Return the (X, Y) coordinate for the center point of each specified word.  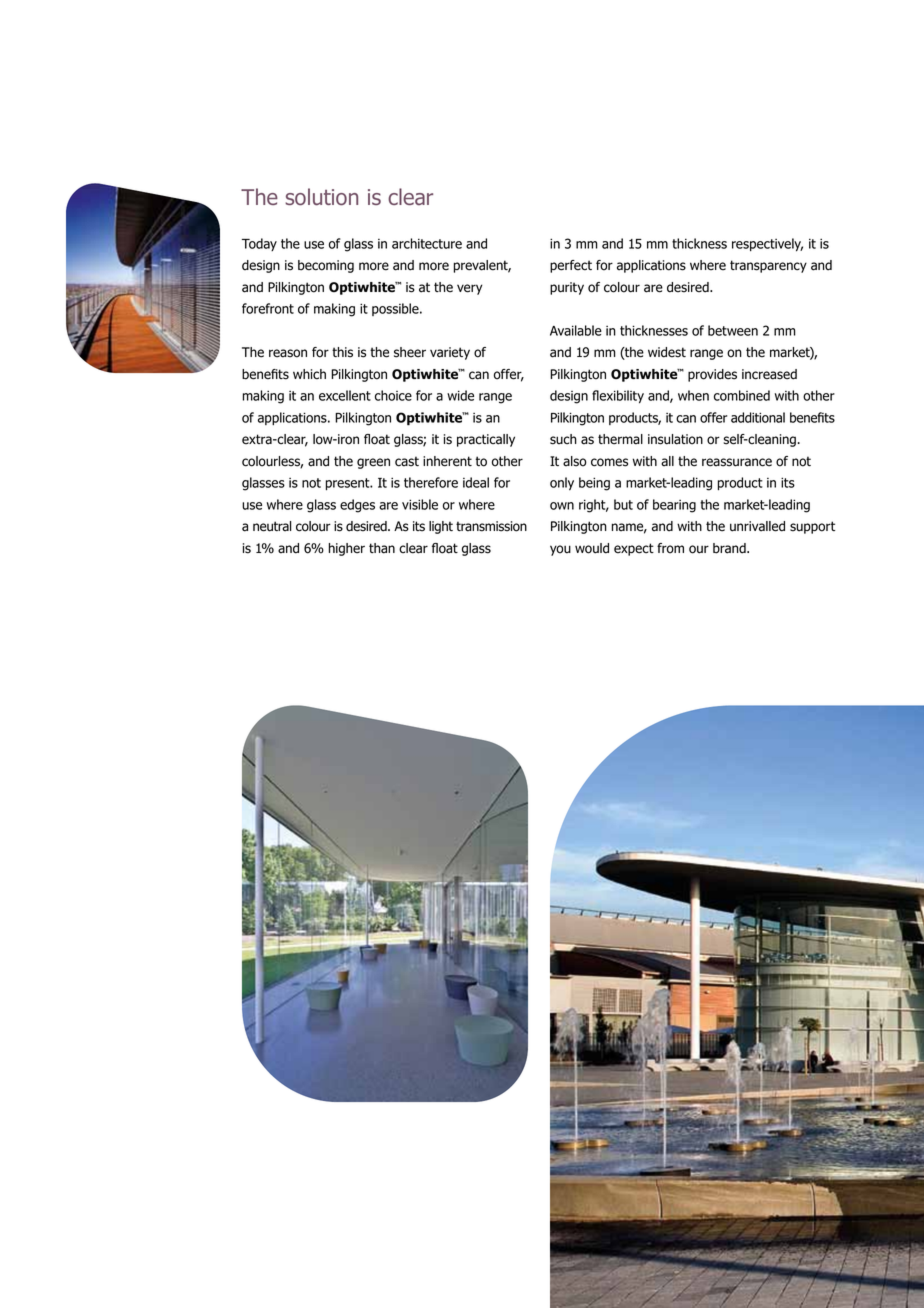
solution (321, 197)
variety (450, 353)
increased (769, 374)
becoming (326, 266)
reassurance (737, 462)
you (560, 550)
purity (567, 288)
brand (730, 548)
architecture (427, 243)
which (309, 374)
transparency (768, 266)
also (575, 461)
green (373, 463)
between (733, 330)
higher (347, 549)
